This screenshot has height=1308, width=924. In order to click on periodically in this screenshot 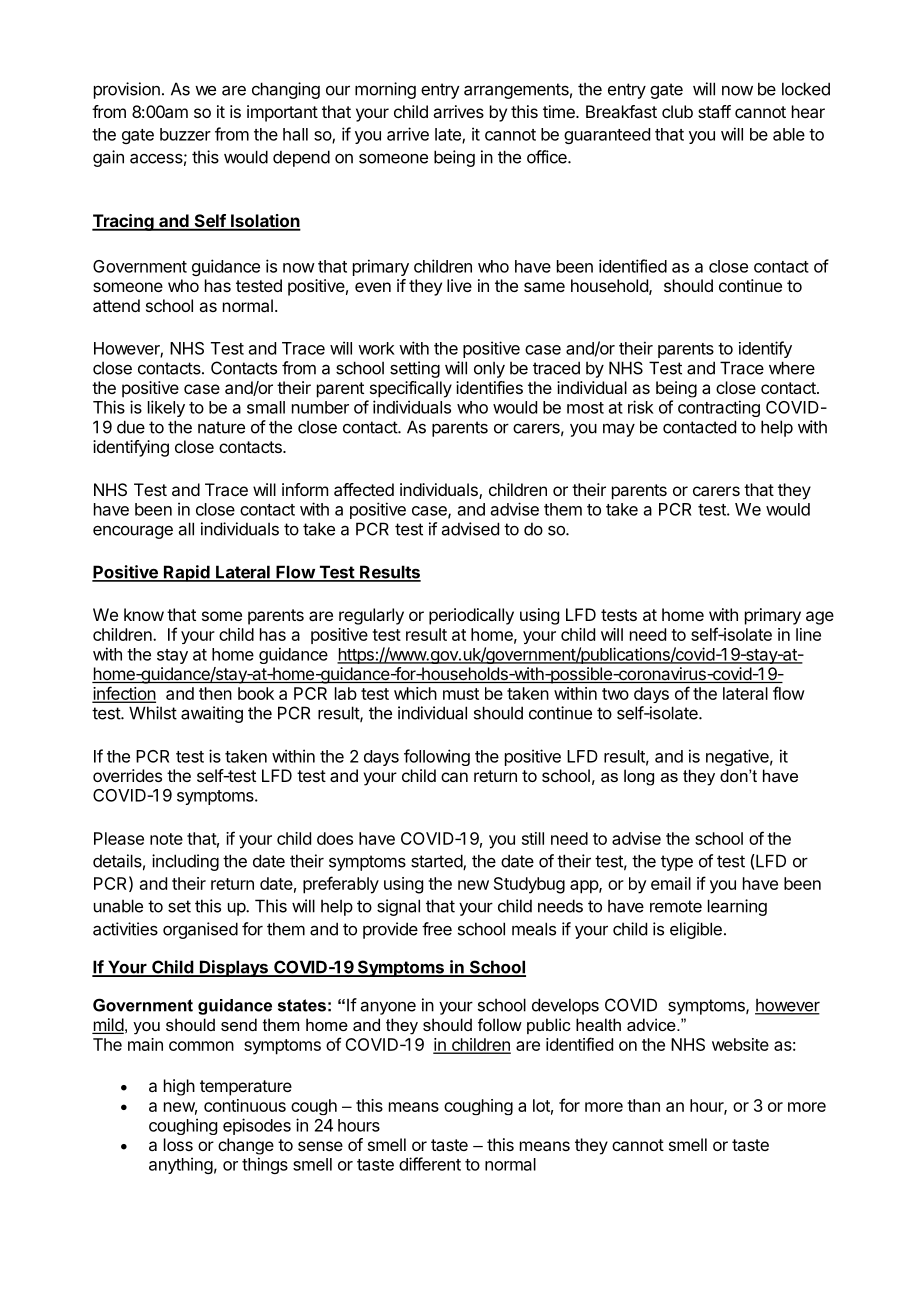, I will do `click(471, 616)`.
